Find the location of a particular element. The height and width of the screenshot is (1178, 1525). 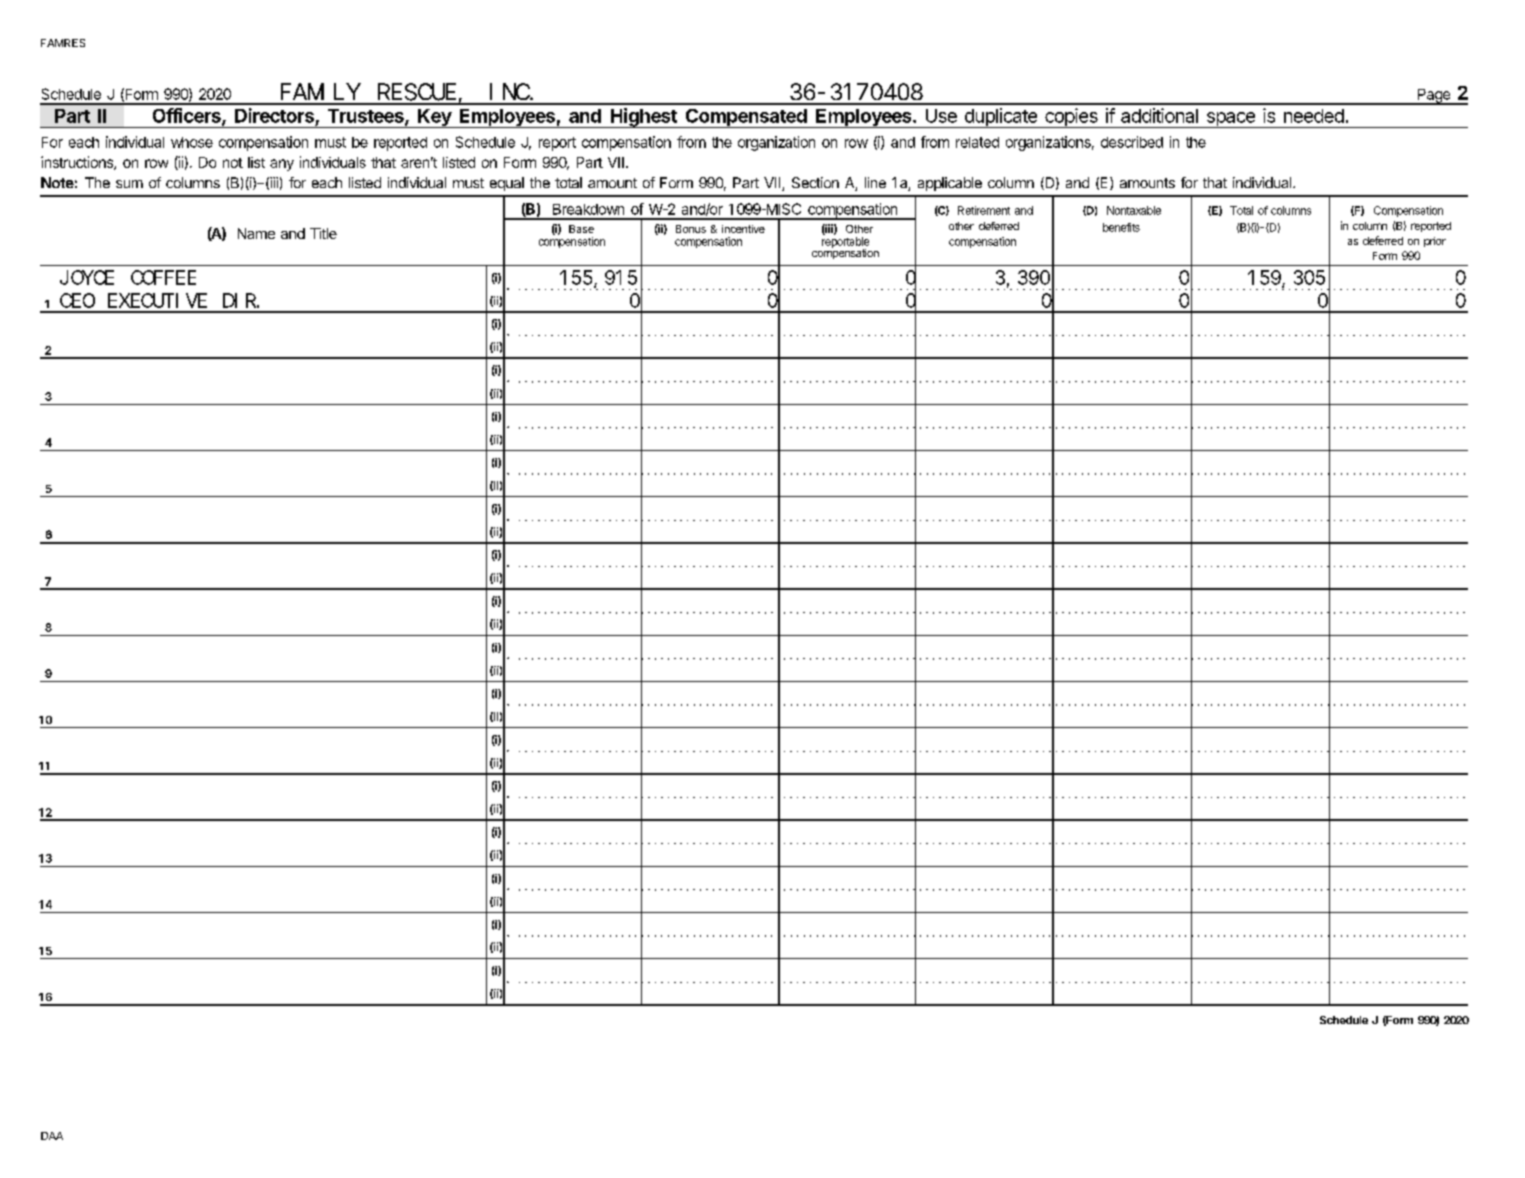

whose is located at coordinates (192, 142).
